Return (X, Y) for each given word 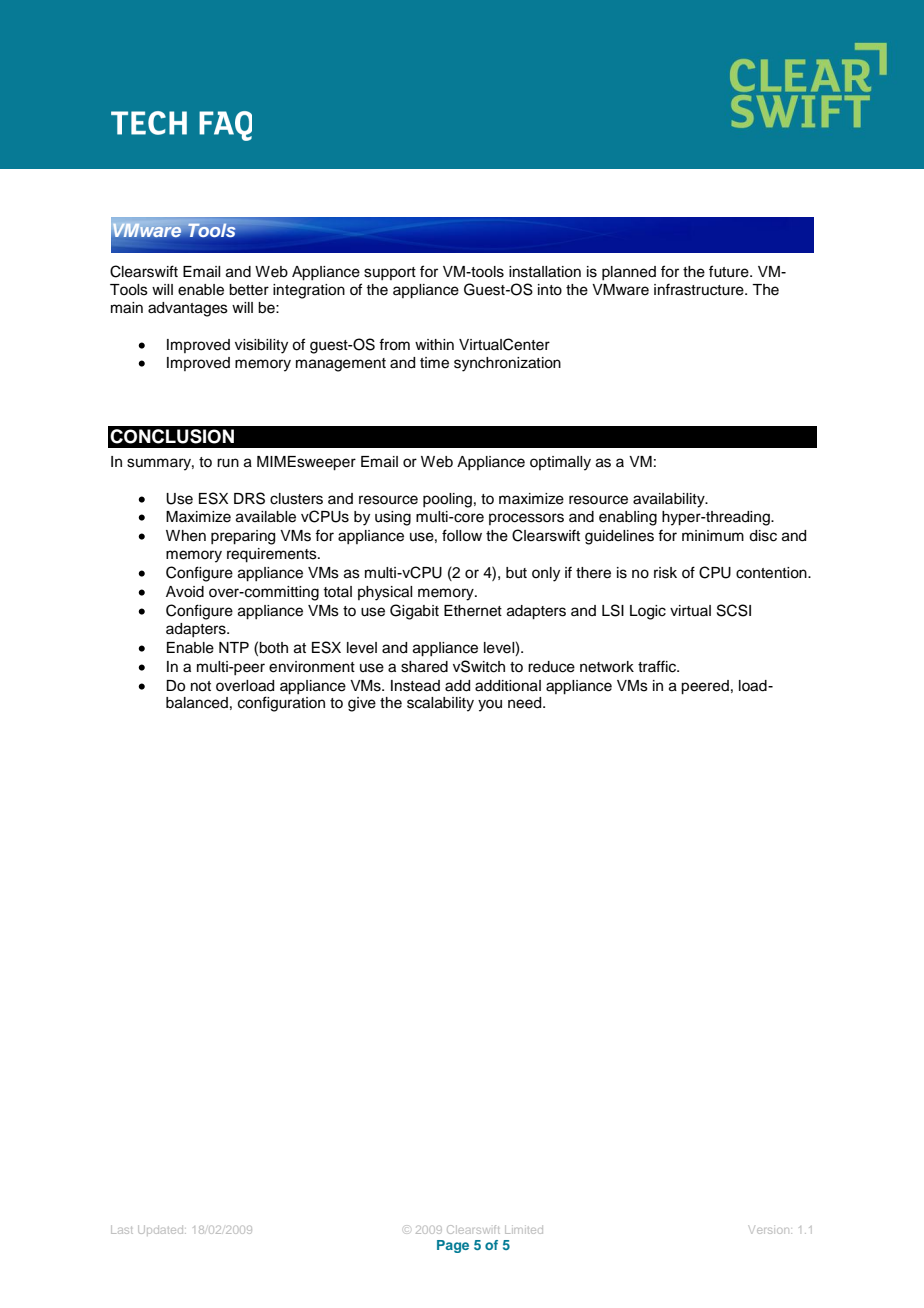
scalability (440, 704)
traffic (658, 666)
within (434, 344)
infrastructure (700, 289)
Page (453, 1246)
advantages (188, 309)
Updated (162, 1229)
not (201, 686)
